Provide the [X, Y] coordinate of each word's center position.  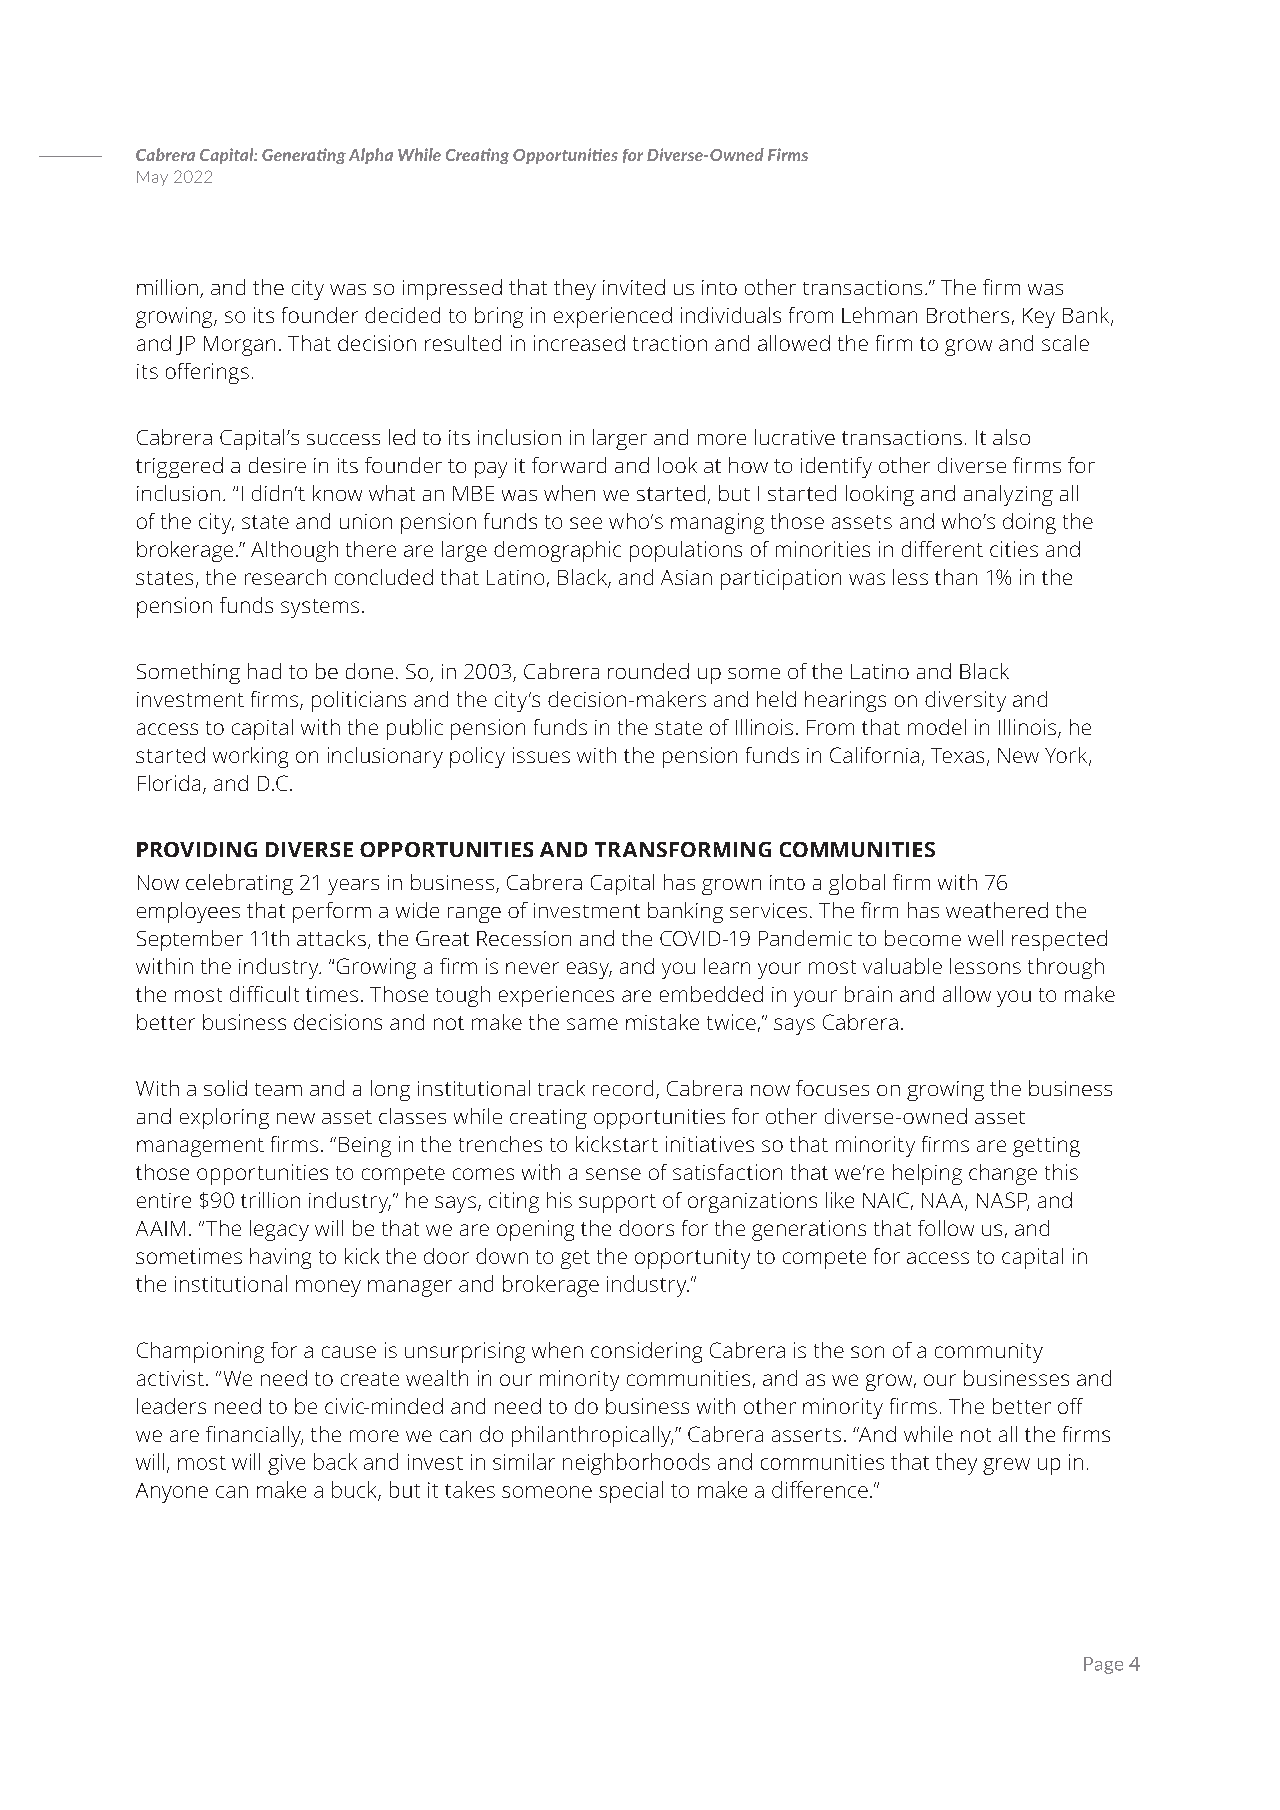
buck [355, 1490]
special [631, 1492]
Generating [304, 156]
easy [589, 970]
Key [1039, 318]
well [985, 938]
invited [634, 287]
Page [1103, 1665]
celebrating [239, 884]
